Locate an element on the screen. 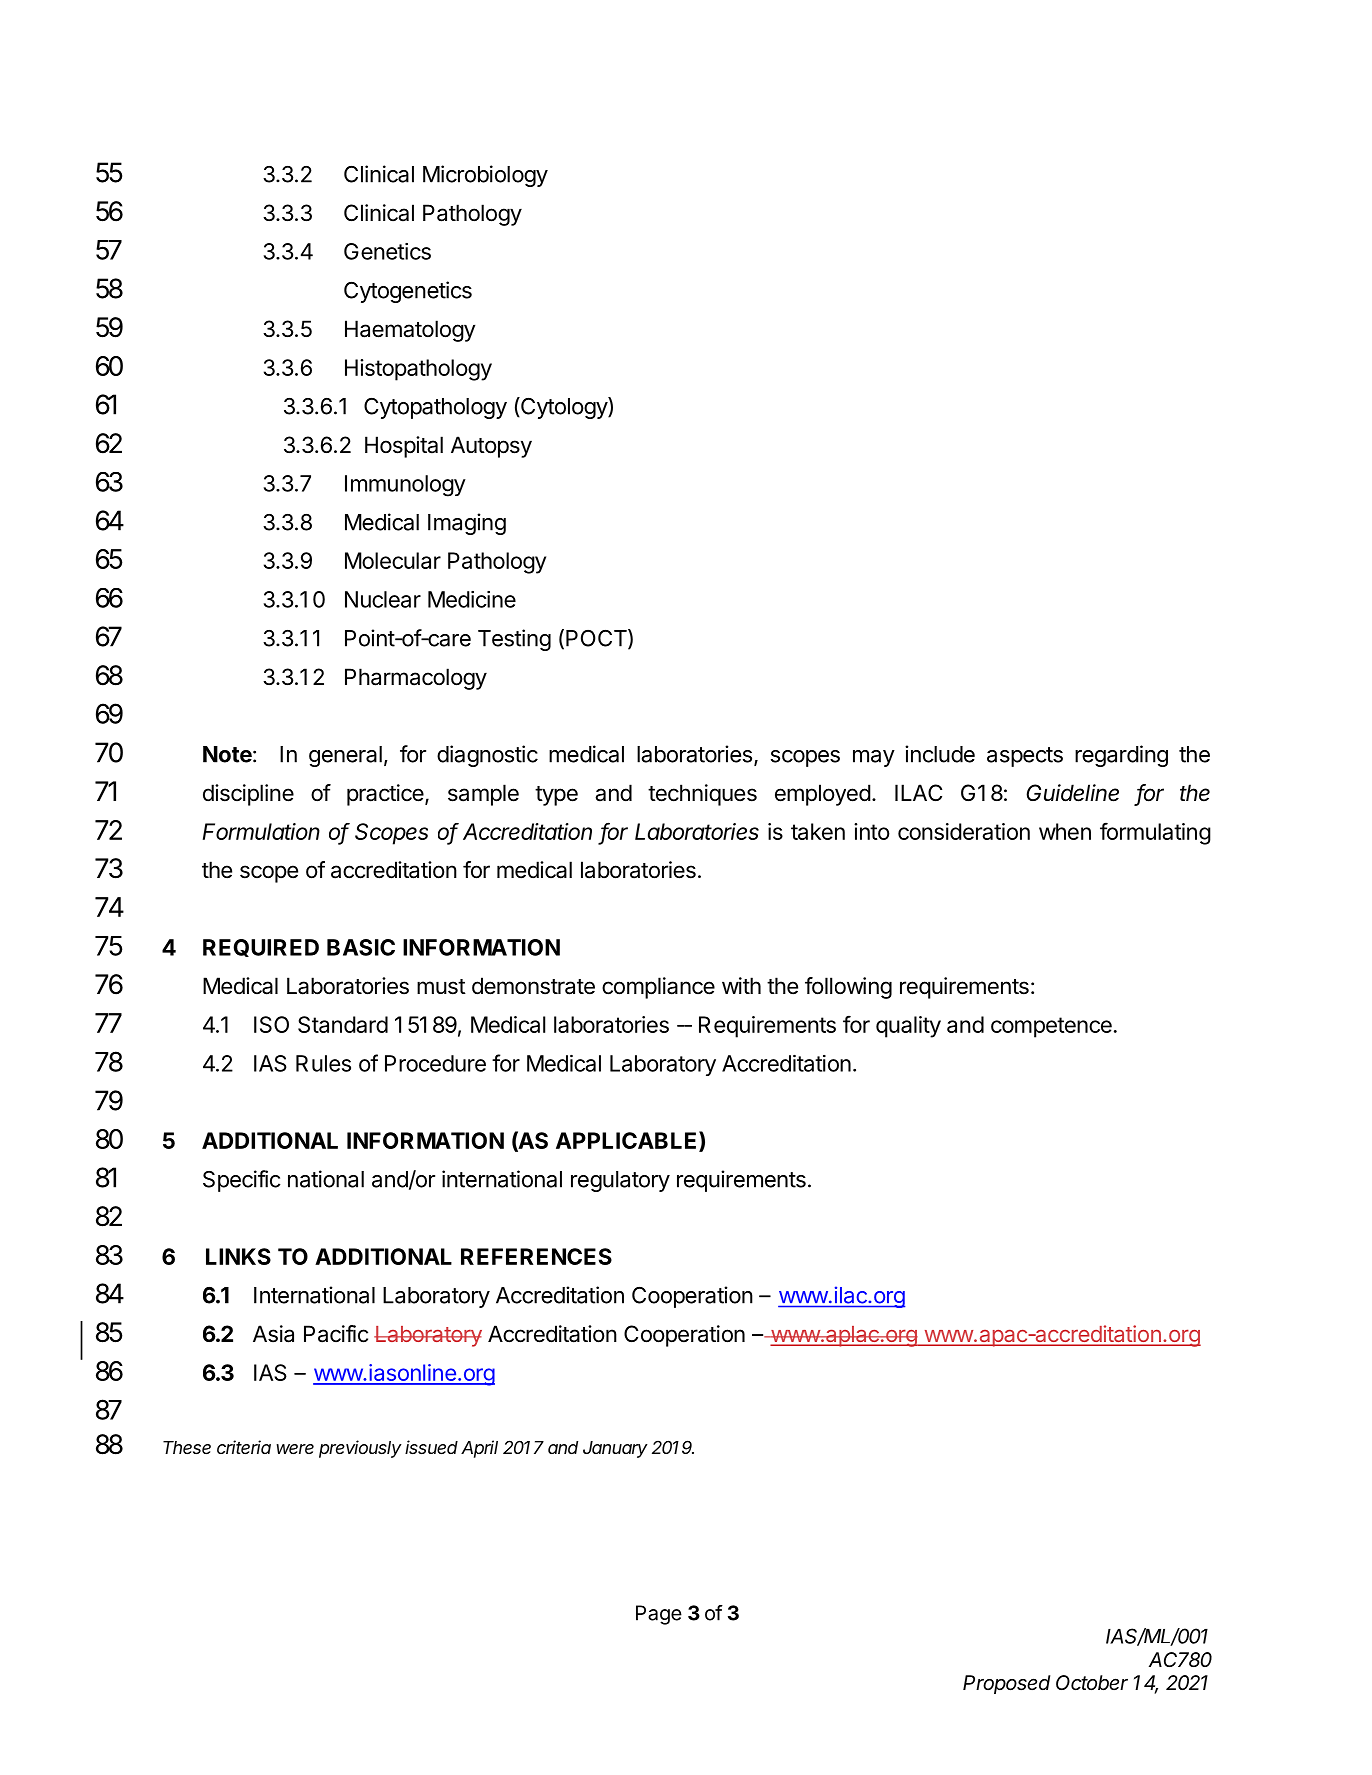 The height and width of the screenshot is (1775, 1372). were is located at coordinates (295, 1449).
